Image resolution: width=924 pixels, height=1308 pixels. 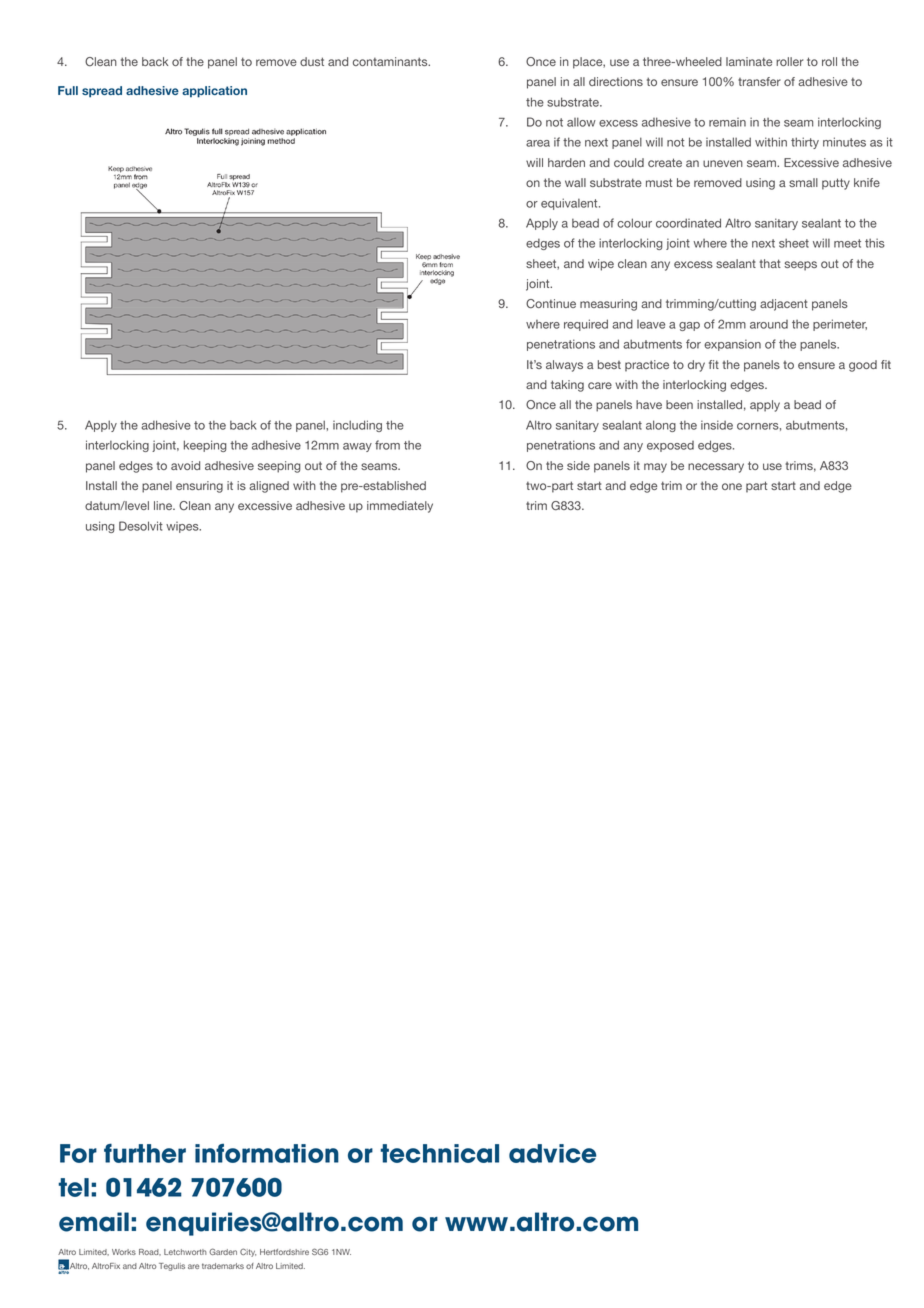 I want to click on advice, so click(x=553, y=1153).
